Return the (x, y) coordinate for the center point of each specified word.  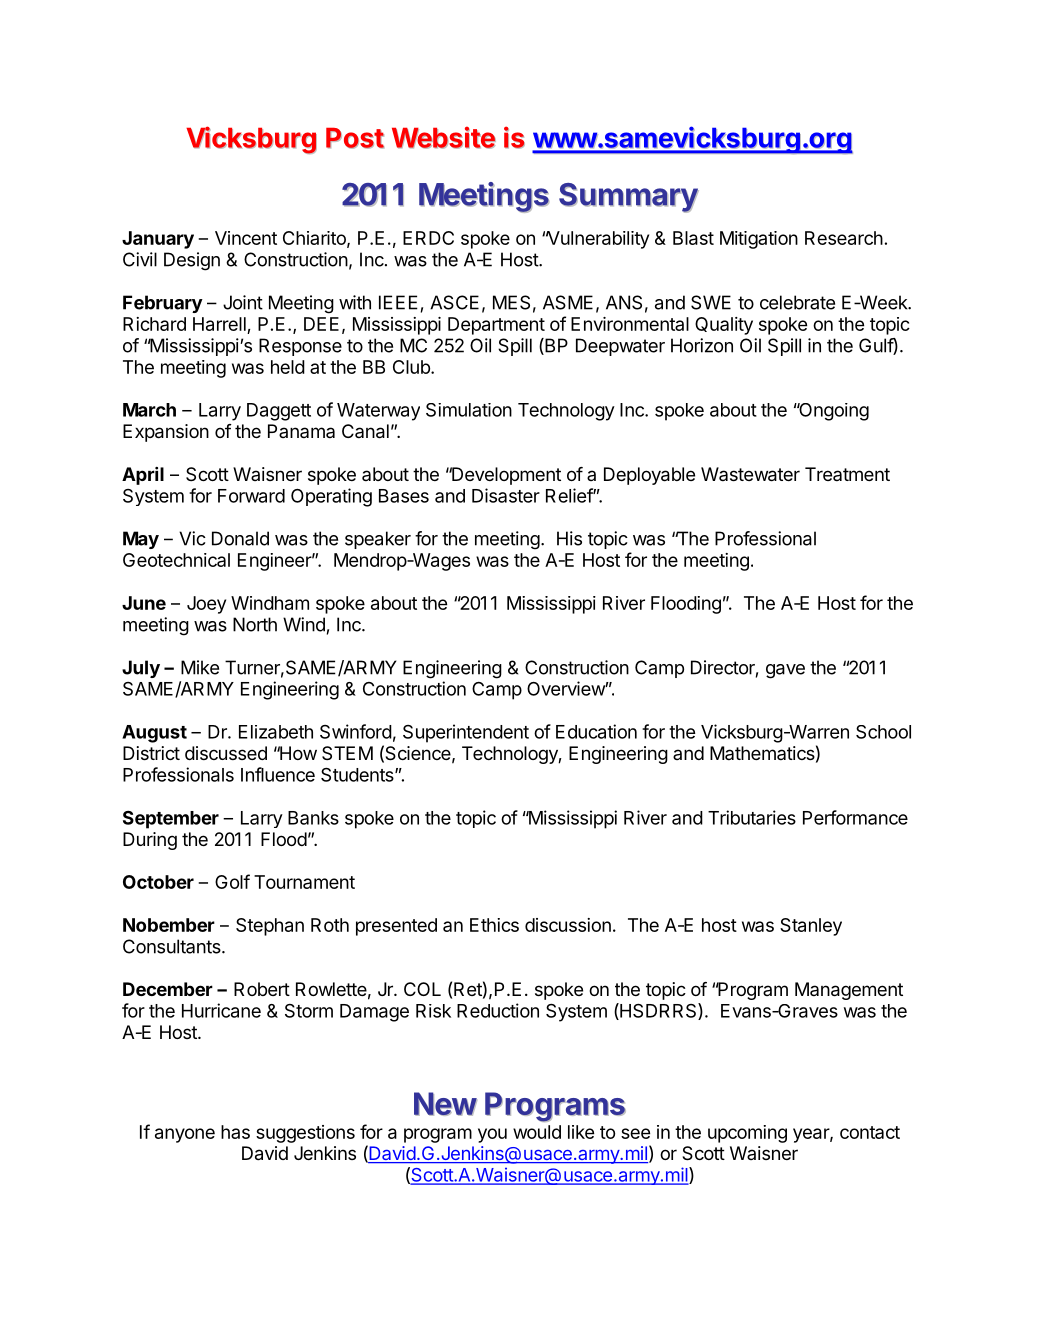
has (235, 1132)
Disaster (506, 495)
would (537, 1132)
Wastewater (750, 474)
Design (192, 261)
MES (511, 302)
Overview (566, 688)
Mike (200, 667)
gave (785, 671)
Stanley (811, 927)
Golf (232, 881)
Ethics (494, 925)
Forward (251, 496)
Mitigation (759, 240)
